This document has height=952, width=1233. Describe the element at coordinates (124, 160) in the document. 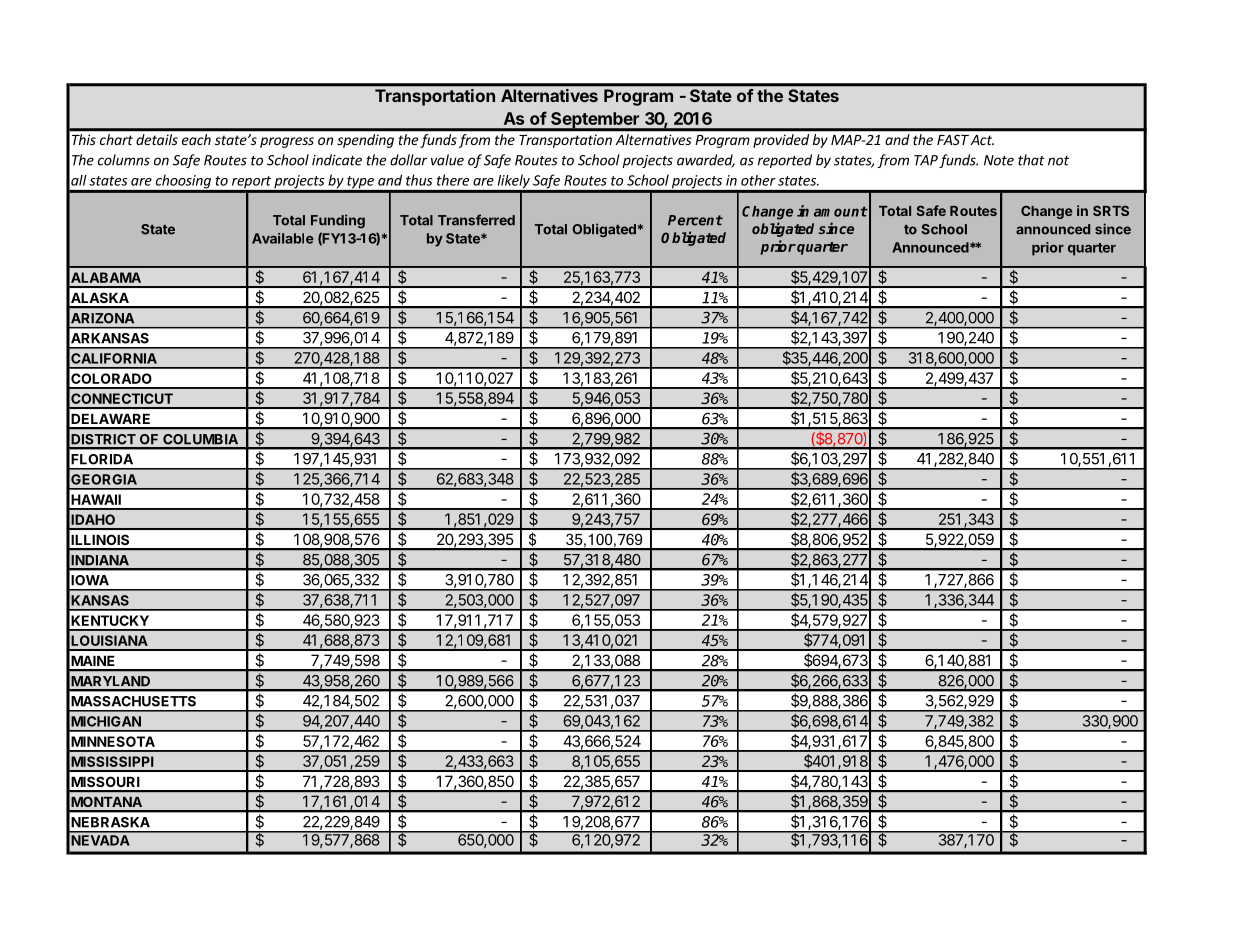

I see `columns` at that location.
